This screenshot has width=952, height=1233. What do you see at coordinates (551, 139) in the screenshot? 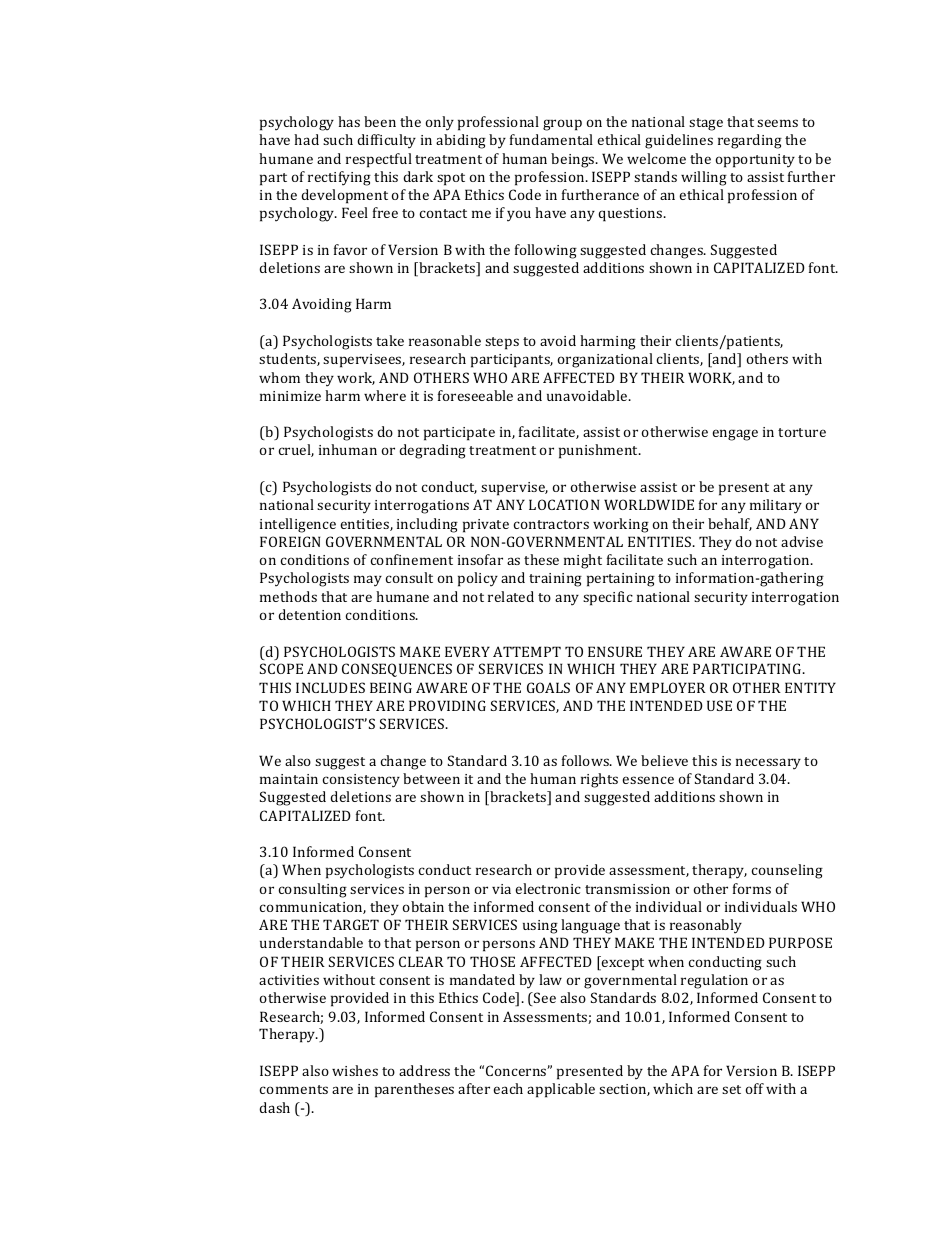
I see `fundamental` at bounding box center [551, 139].
